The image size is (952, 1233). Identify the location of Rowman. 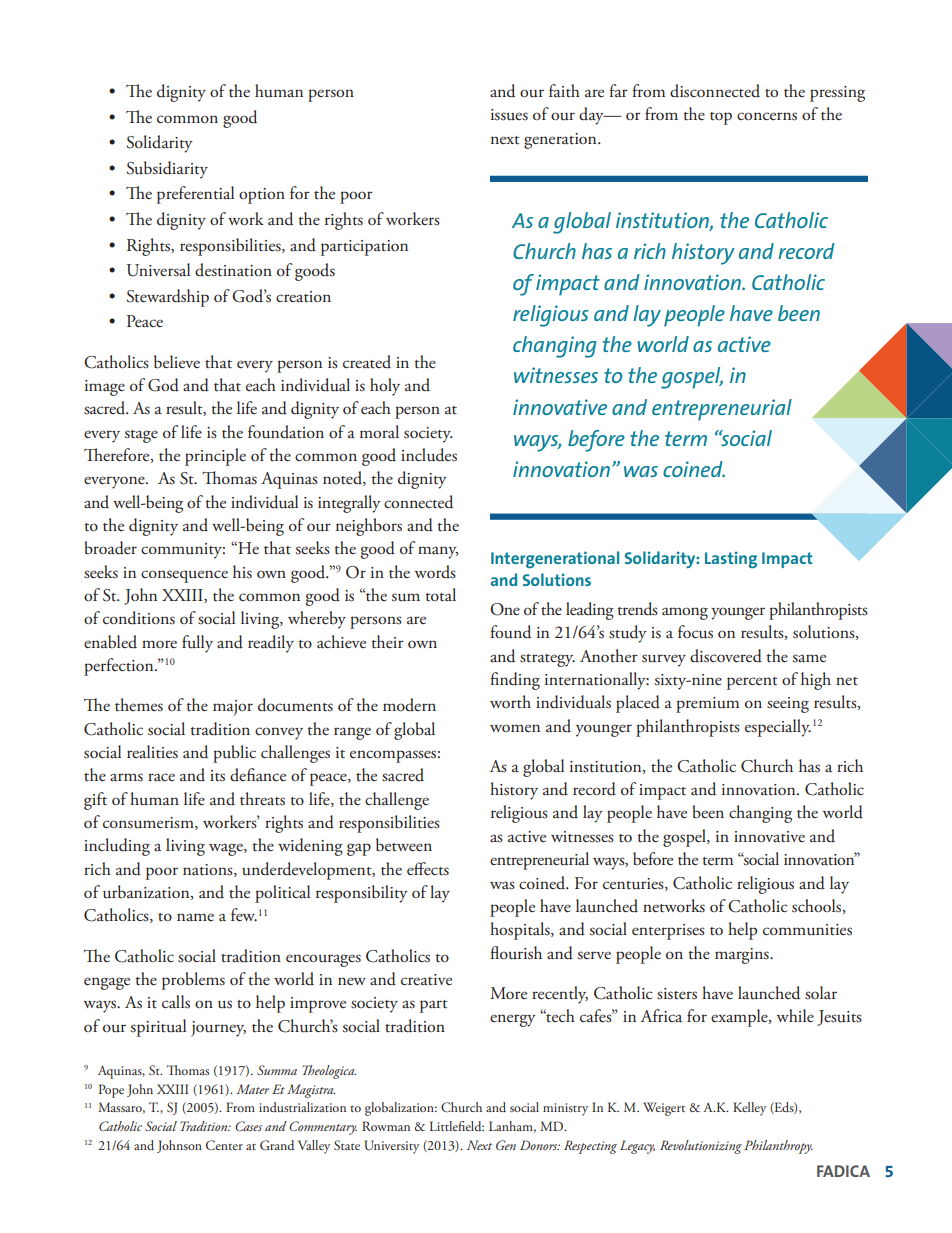
(386, 1126).
